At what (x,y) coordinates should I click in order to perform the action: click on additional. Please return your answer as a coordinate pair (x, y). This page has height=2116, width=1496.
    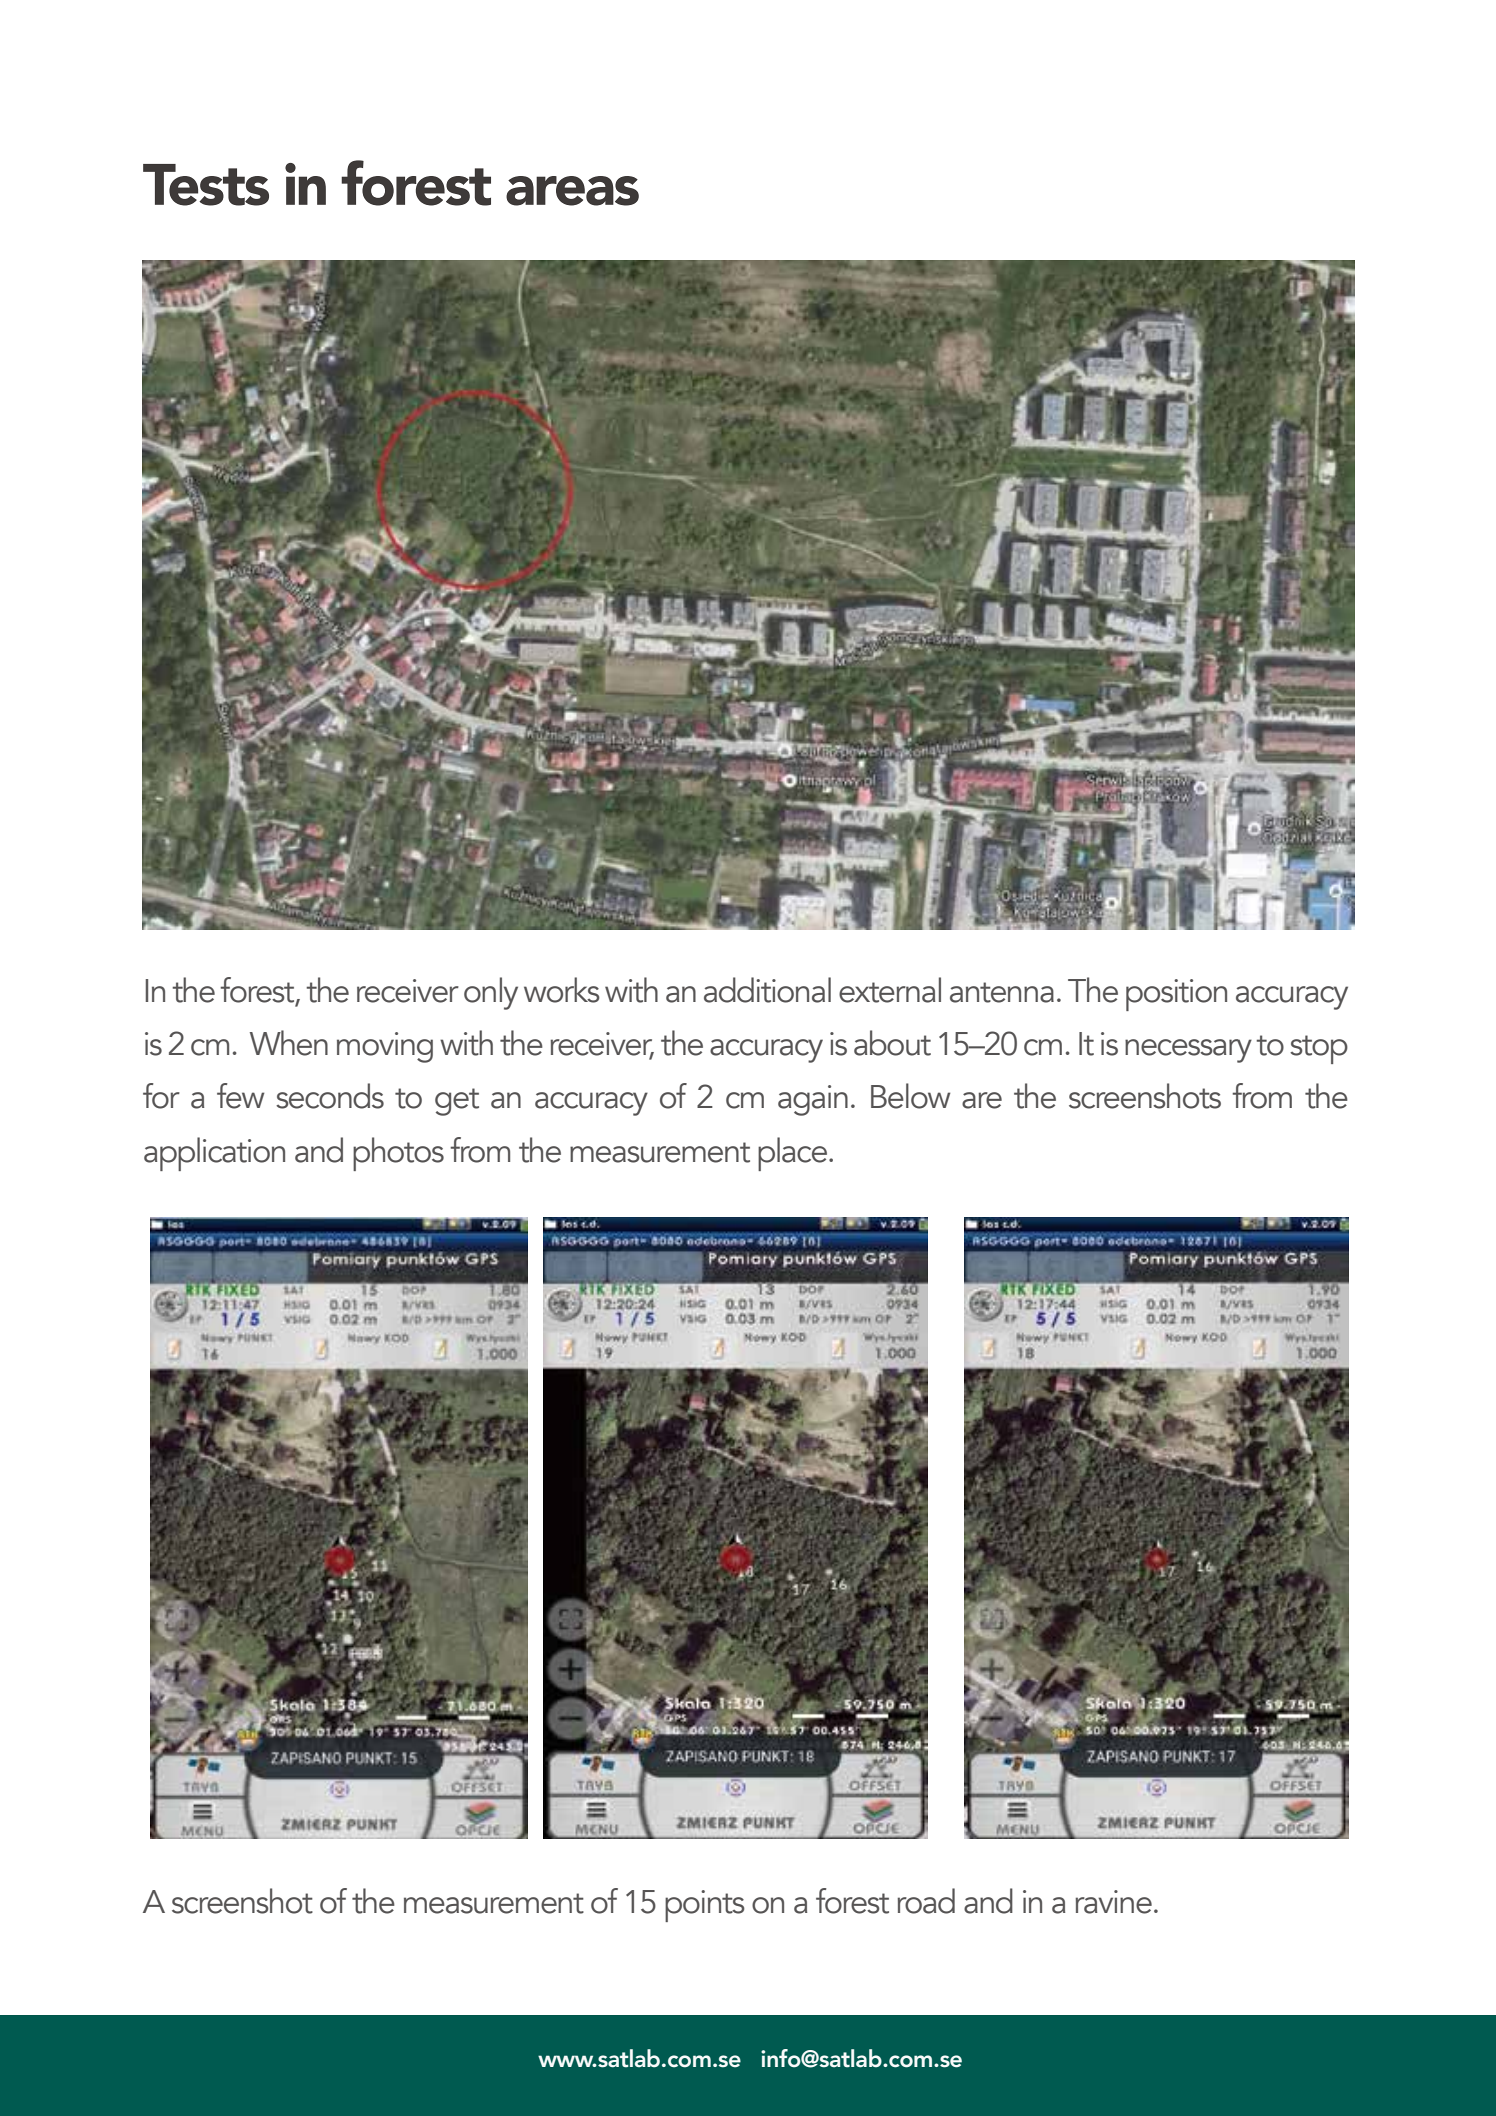
    Looking at the image, I should click on (767, 990).
